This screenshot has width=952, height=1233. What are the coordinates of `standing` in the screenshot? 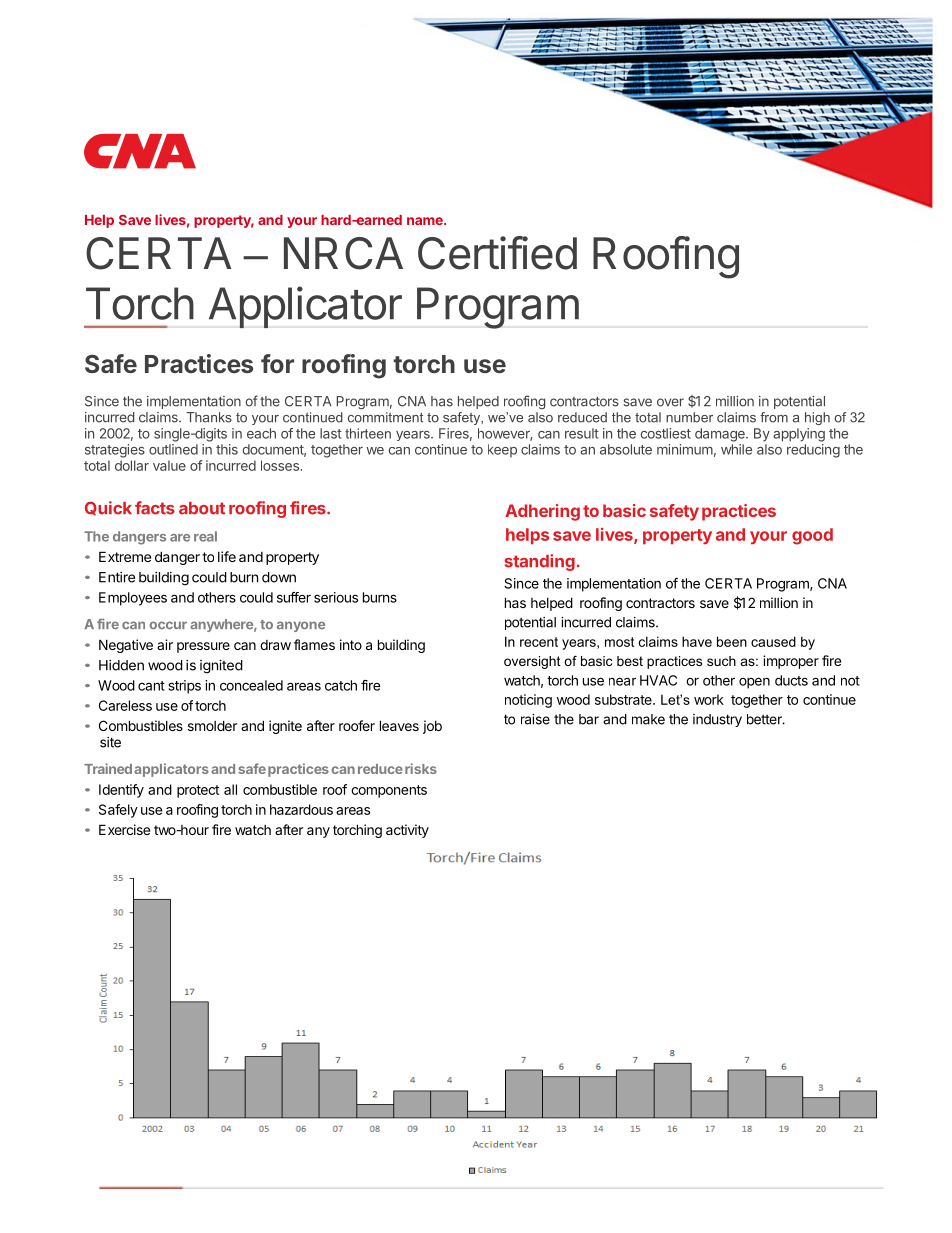 It's located at (540, 562).
